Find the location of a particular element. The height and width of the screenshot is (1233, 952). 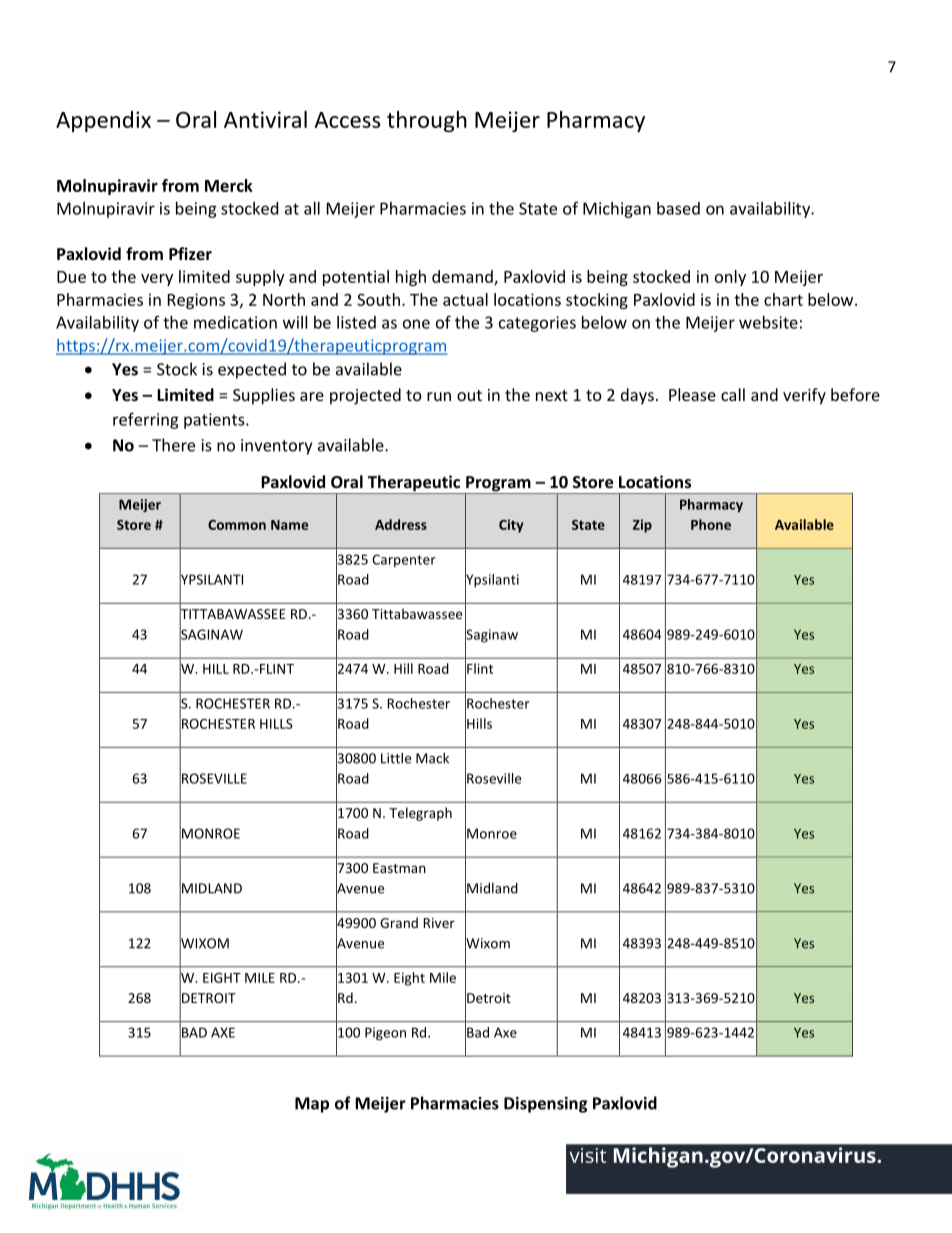

Map is located at coordinates (312, 1105).
